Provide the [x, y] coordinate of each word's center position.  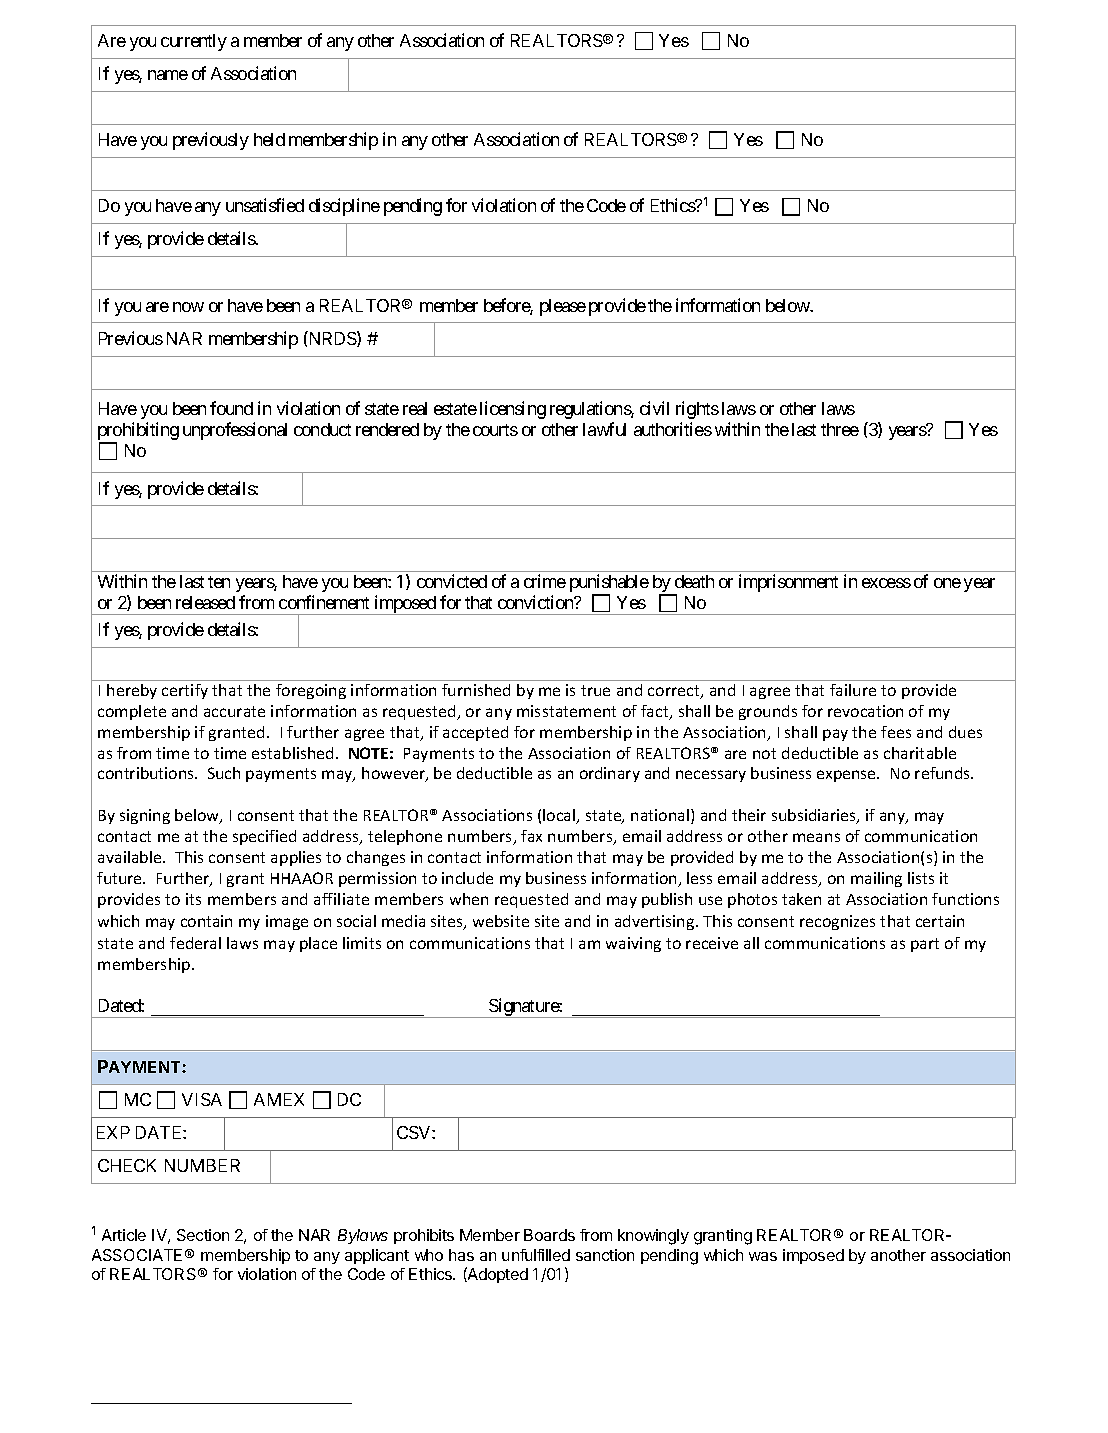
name [168, 75]
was [763, 1256]
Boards [549, 1235]
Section [203, 1235]
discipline [344, 207]
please [563, 307]
